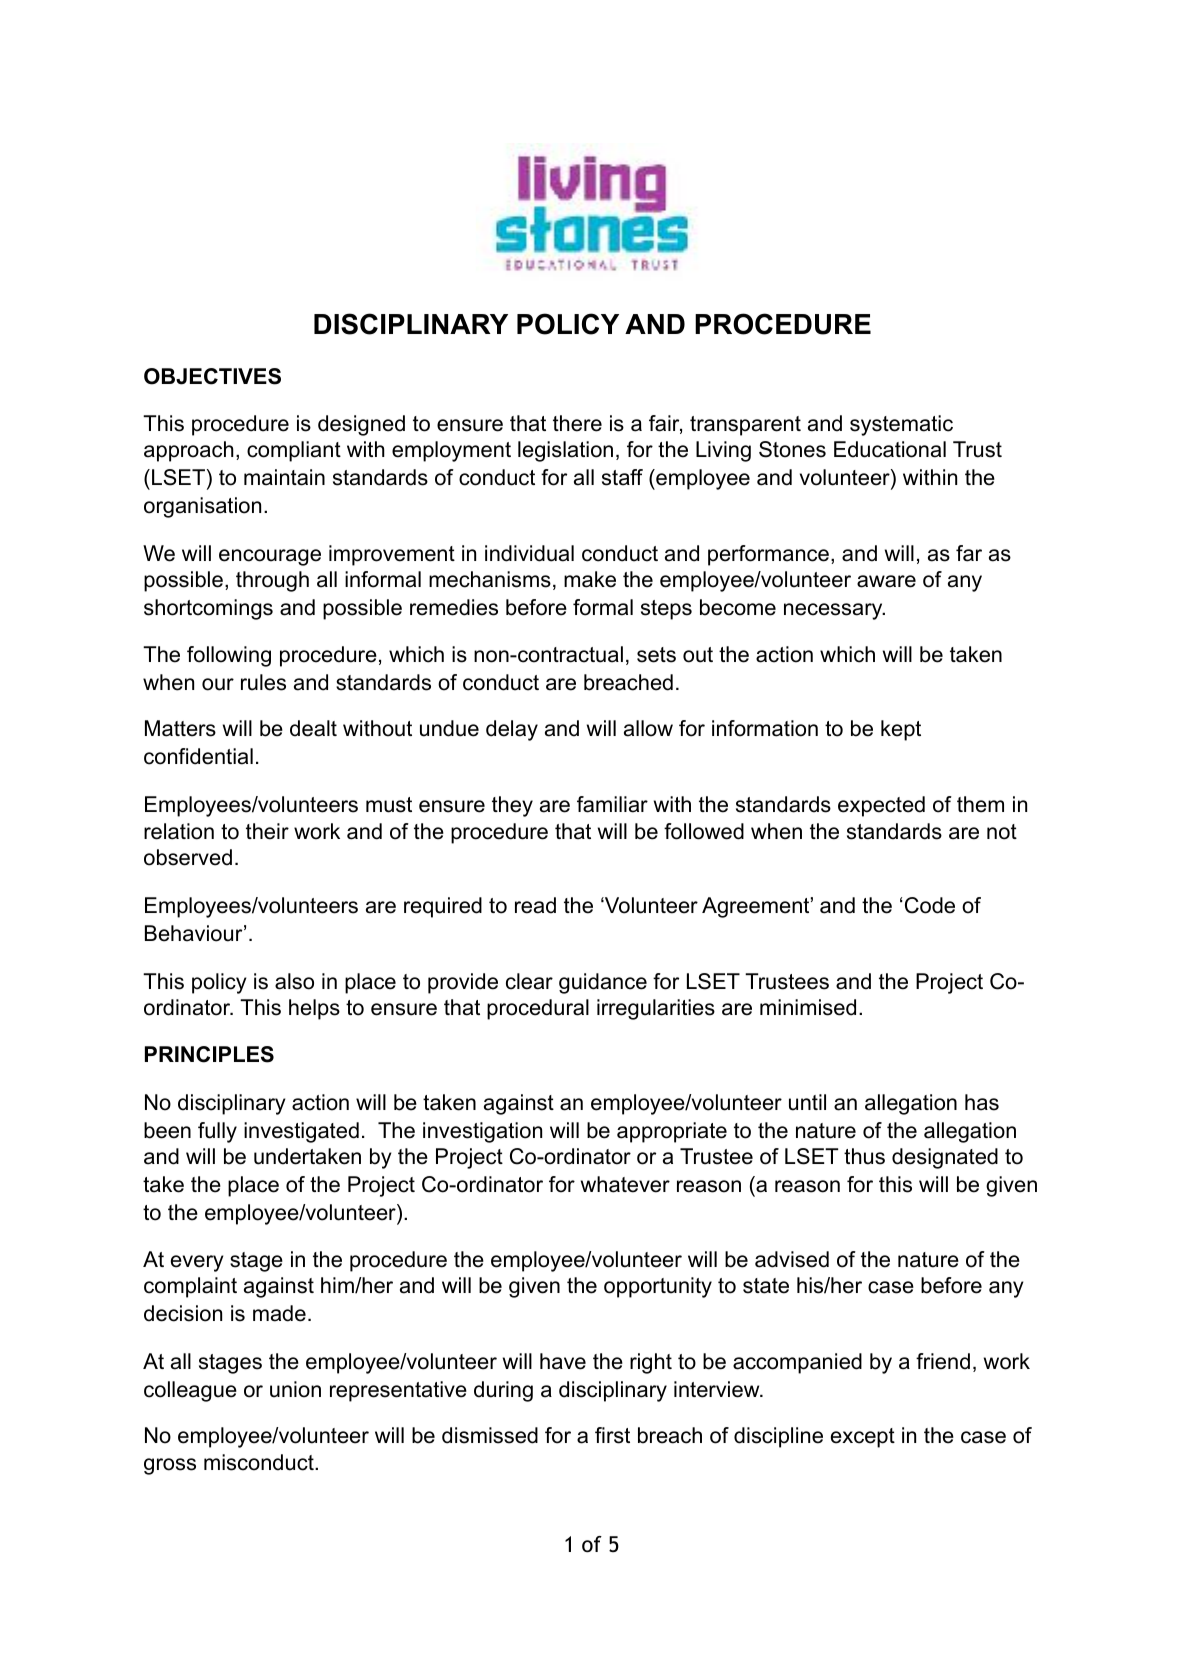  What do you see at coordinates (295, 1389) in the image?
I see `union` at bounding box center [295, 1389].
